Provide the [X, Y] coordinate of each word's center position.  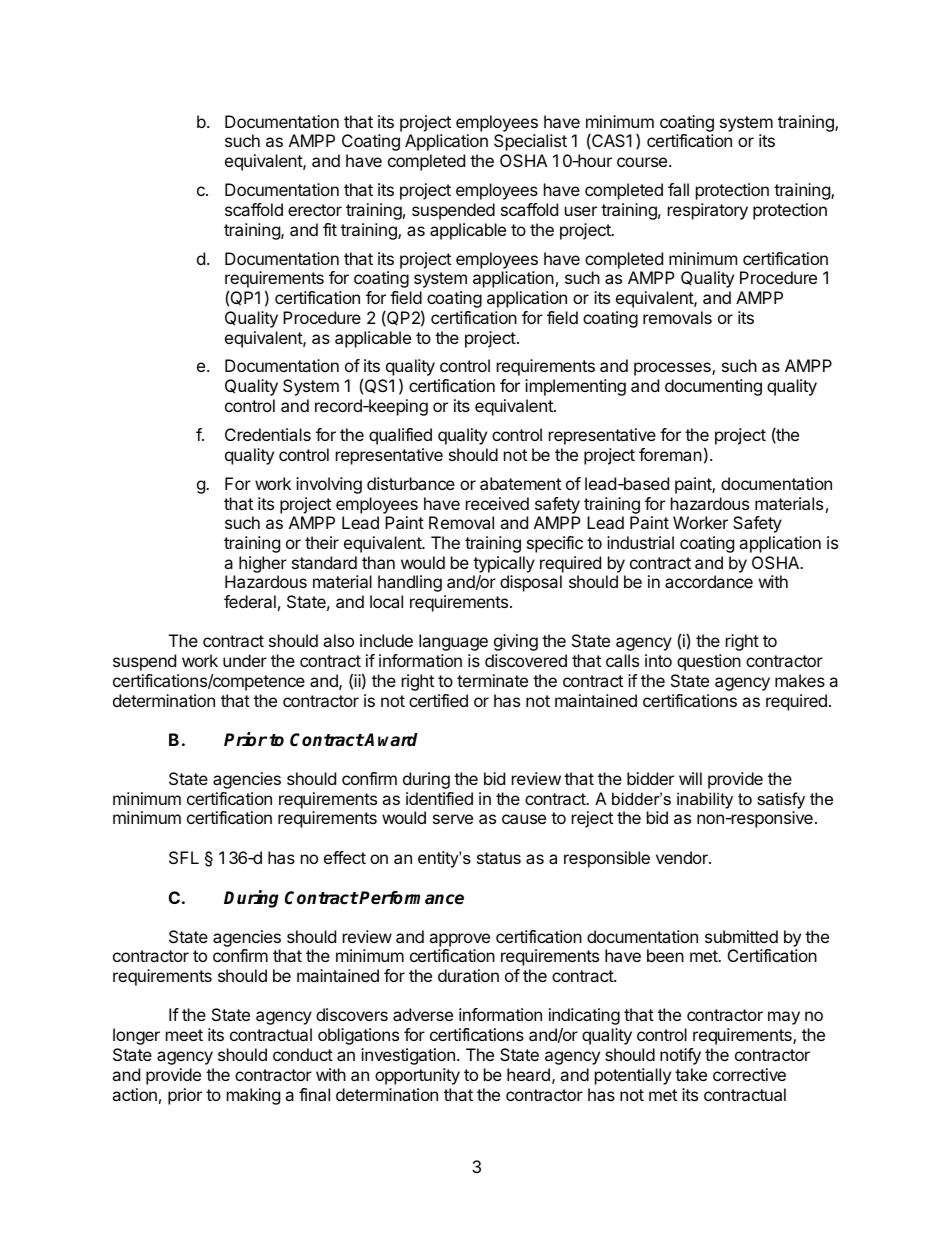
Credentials [268, 434]
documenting [713, 387]
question [709, 662]
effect [345, 857]
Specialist [530, 142]
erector [315, 210]
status [499, 858]
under [245, 660]
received [497, 503]
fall [678, 189]
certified [438, 700]
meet [184, 1035]
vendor [683, 857]
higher [263, 564]
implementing [575, 387]
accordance [709, 581]
